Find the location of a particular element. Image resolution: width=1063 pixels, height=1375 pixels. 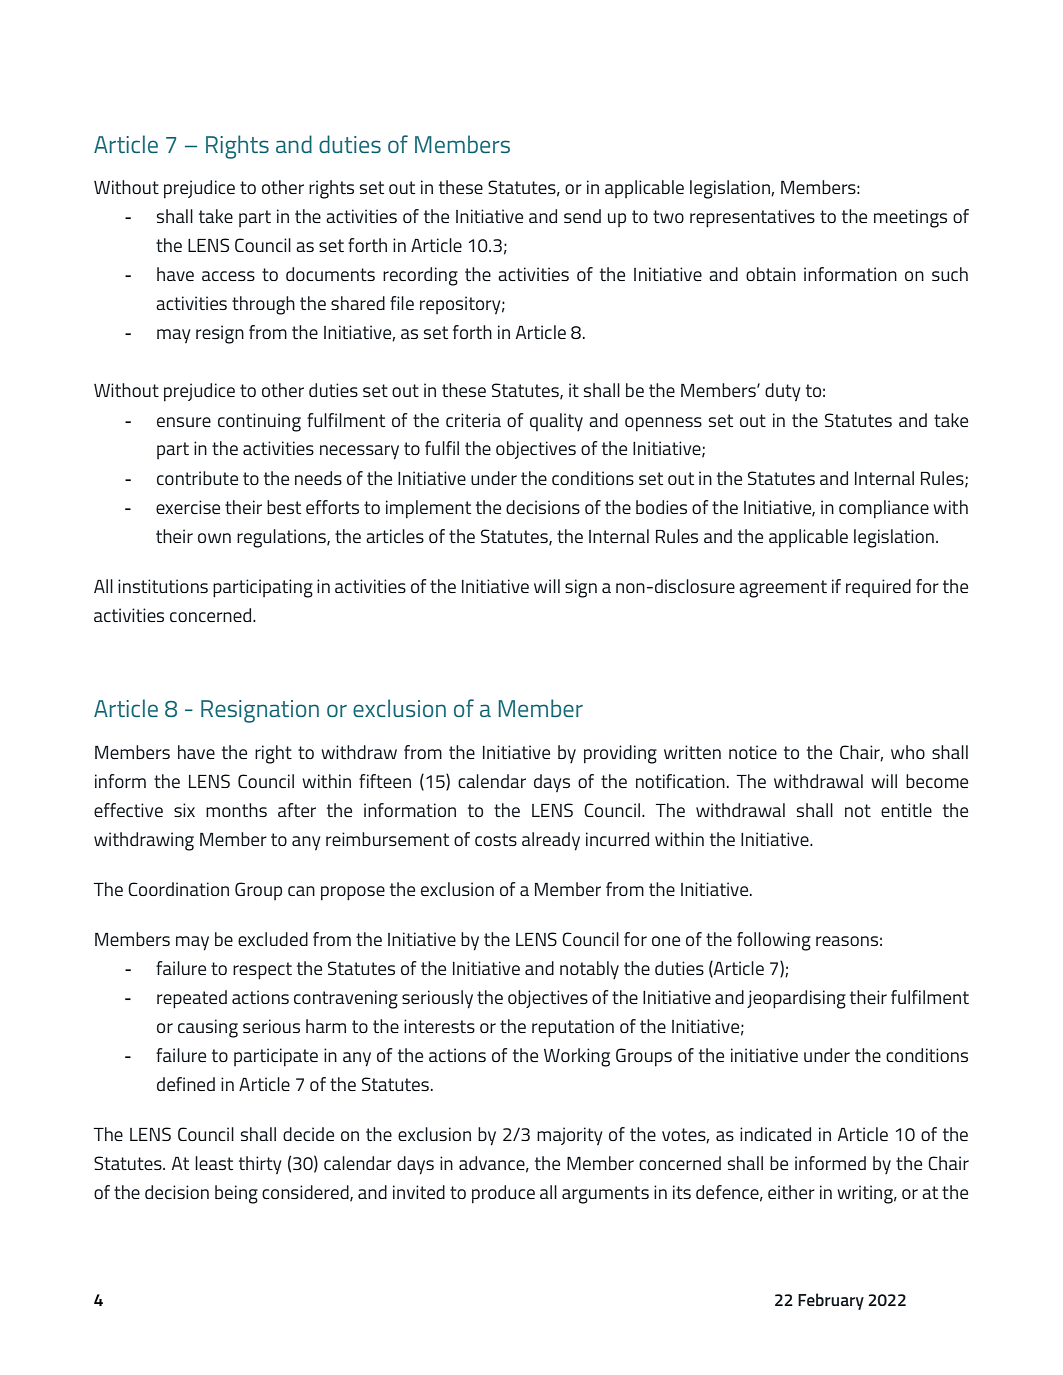

meetings is located at coordinates (910, 218).
